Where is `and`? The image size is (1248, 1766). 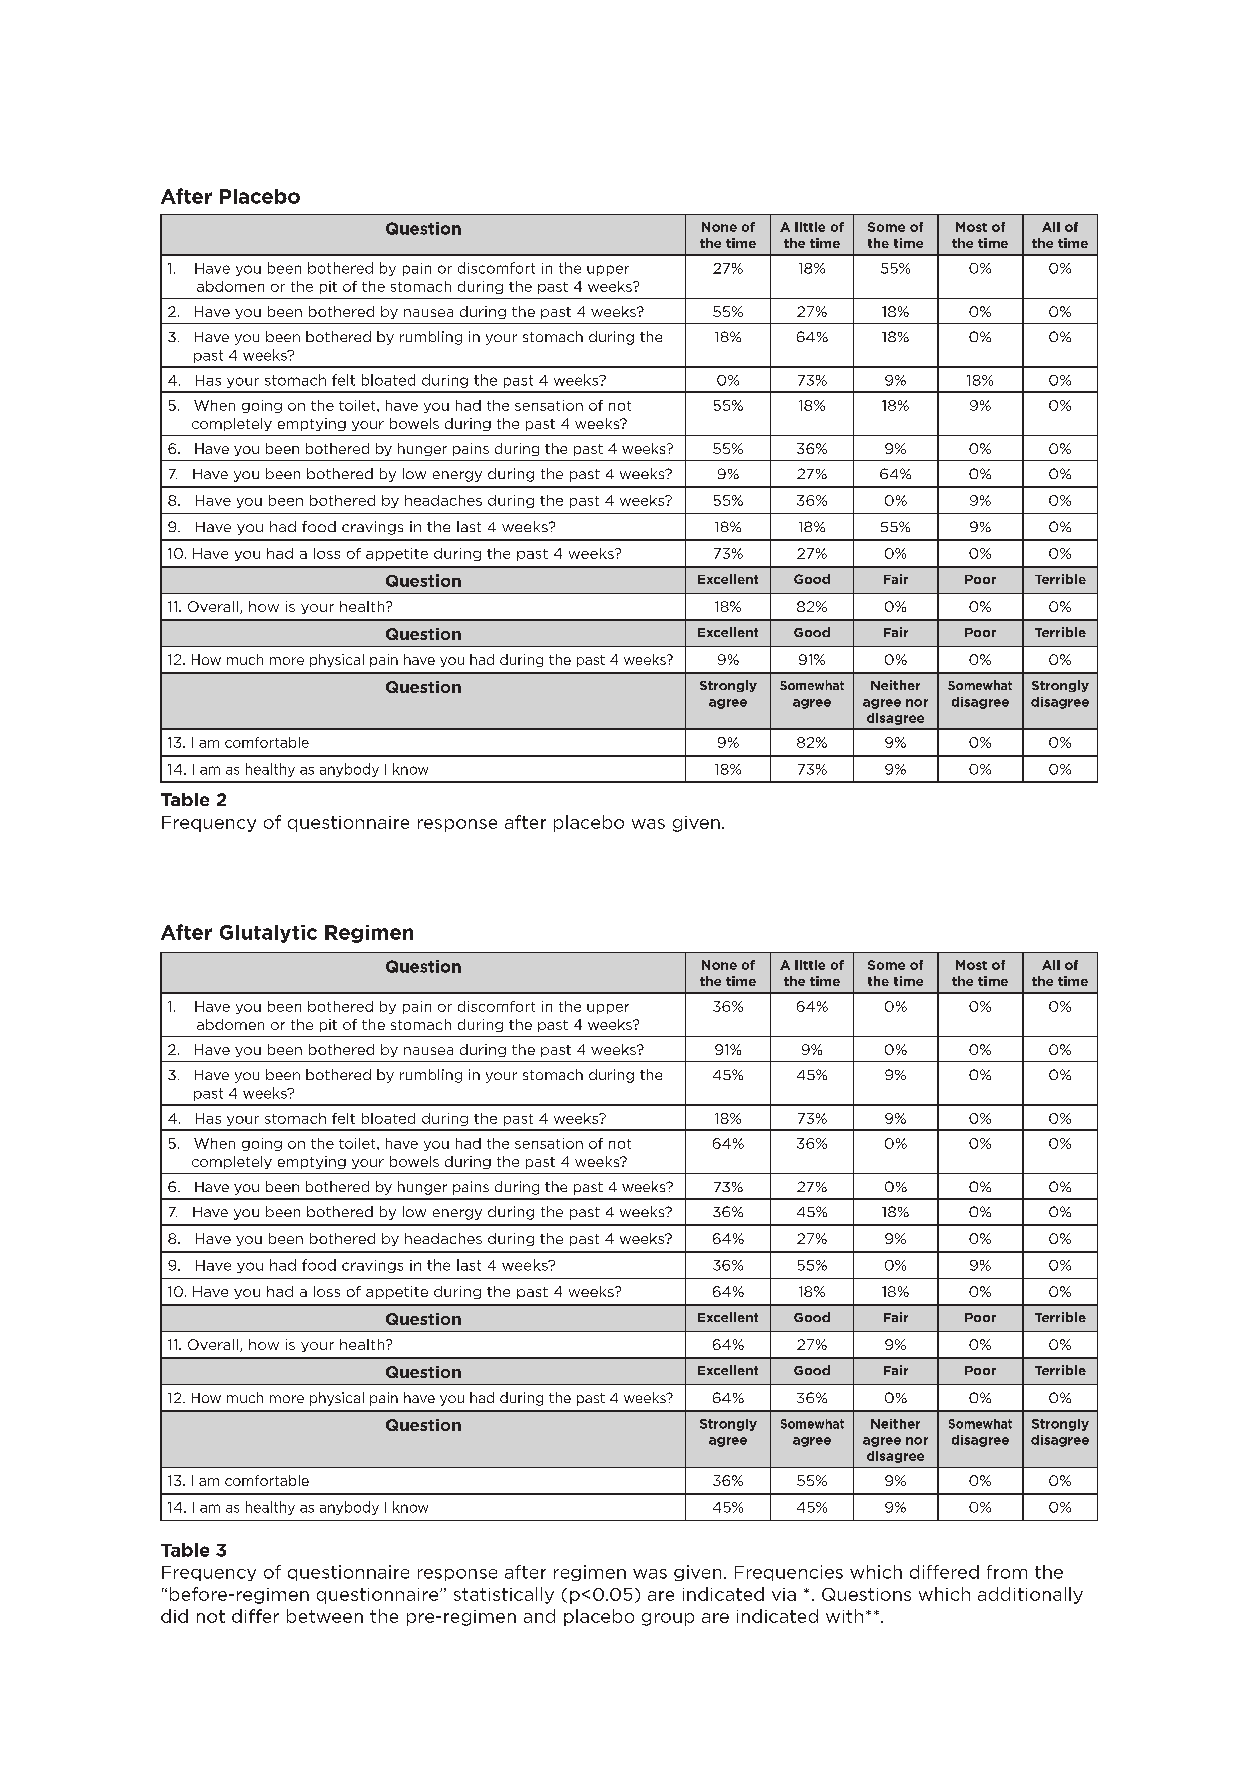 and is located at coordinates (539, 1616).
